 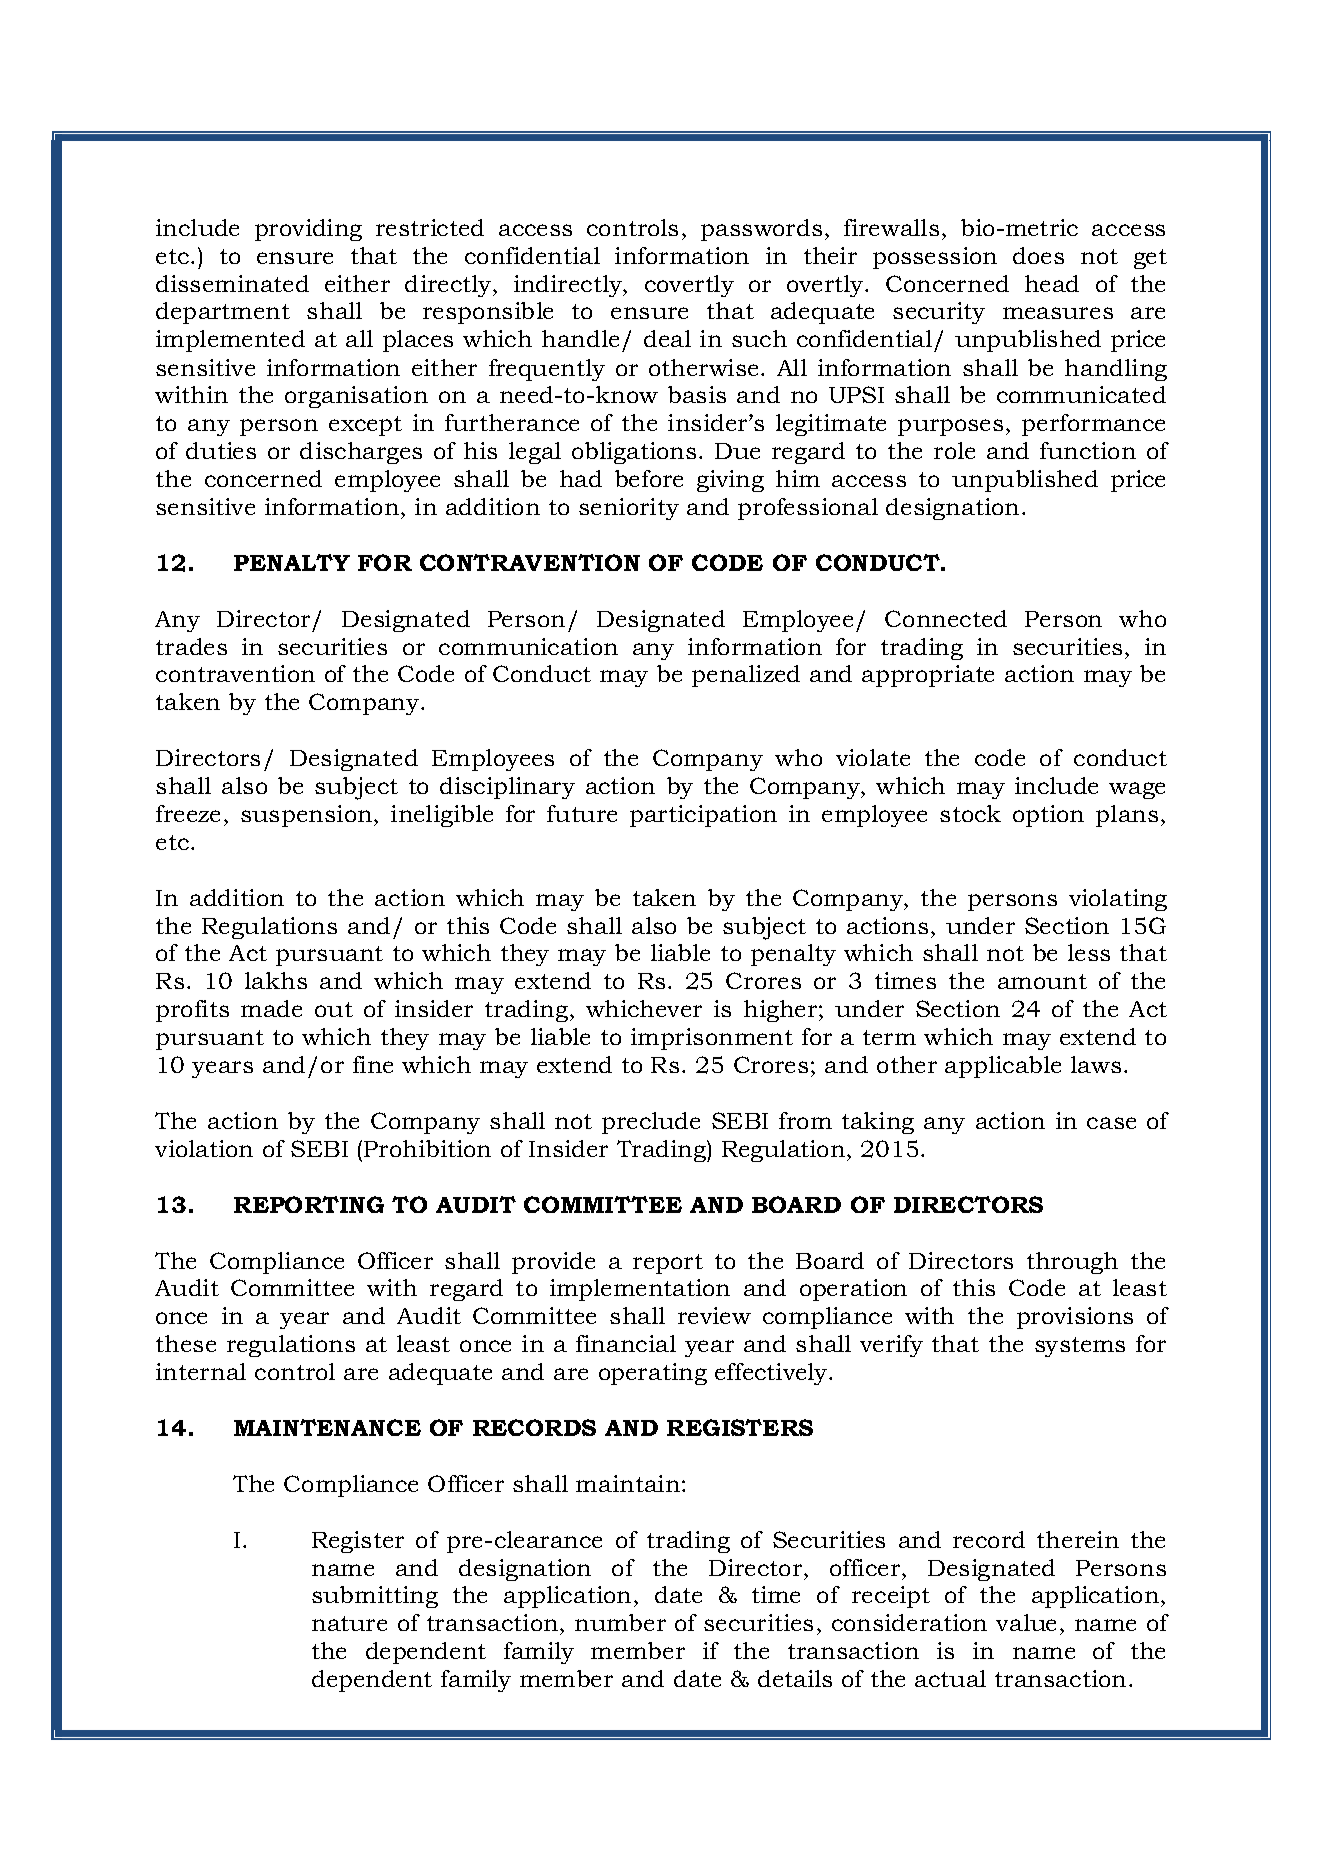 What do you see at coordinates (349, 1623) in the image?
I see `nature` at bounding box center [349, 1623].
